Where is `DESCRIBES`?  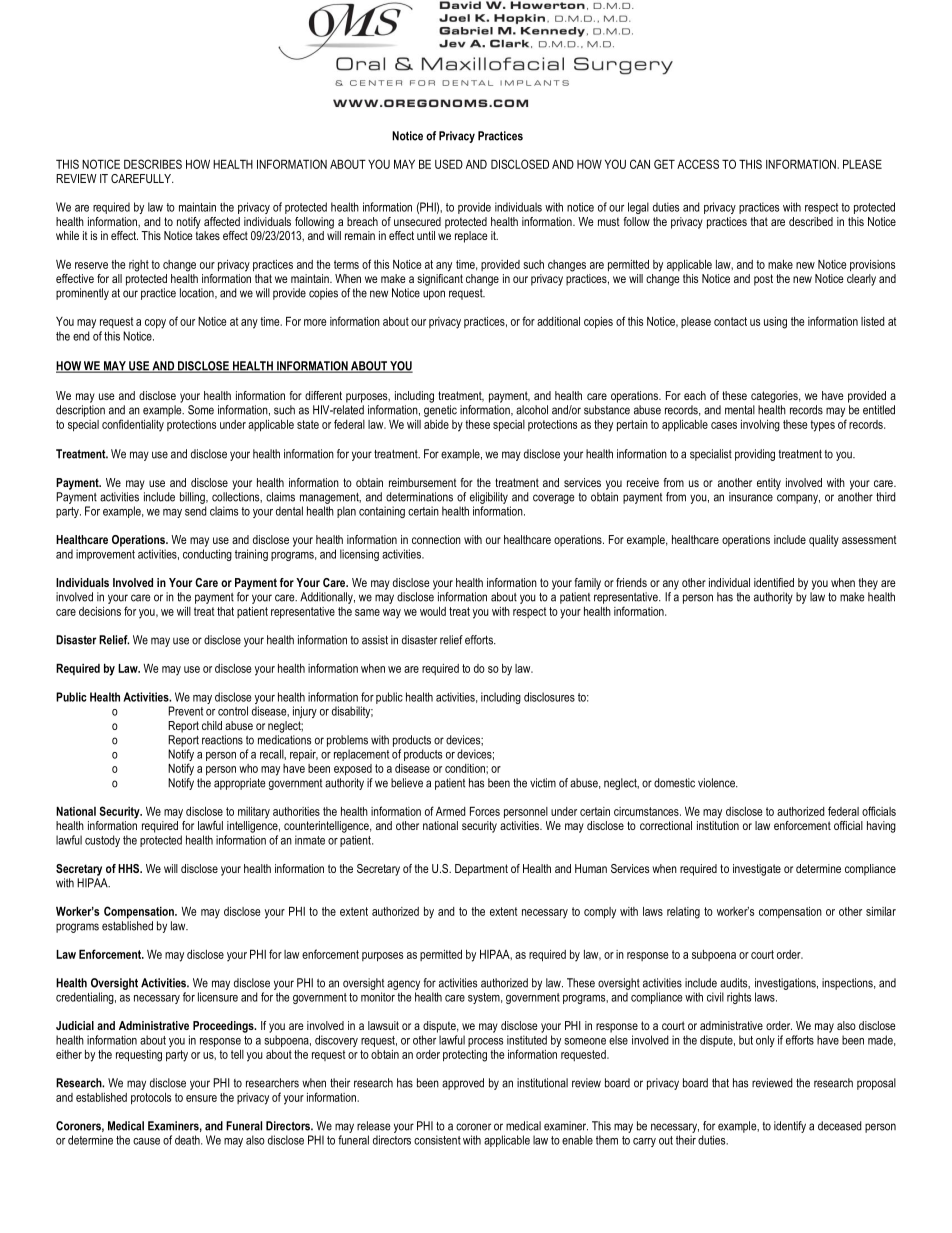 DESCRIBES is located at coordinates (153, 164).
